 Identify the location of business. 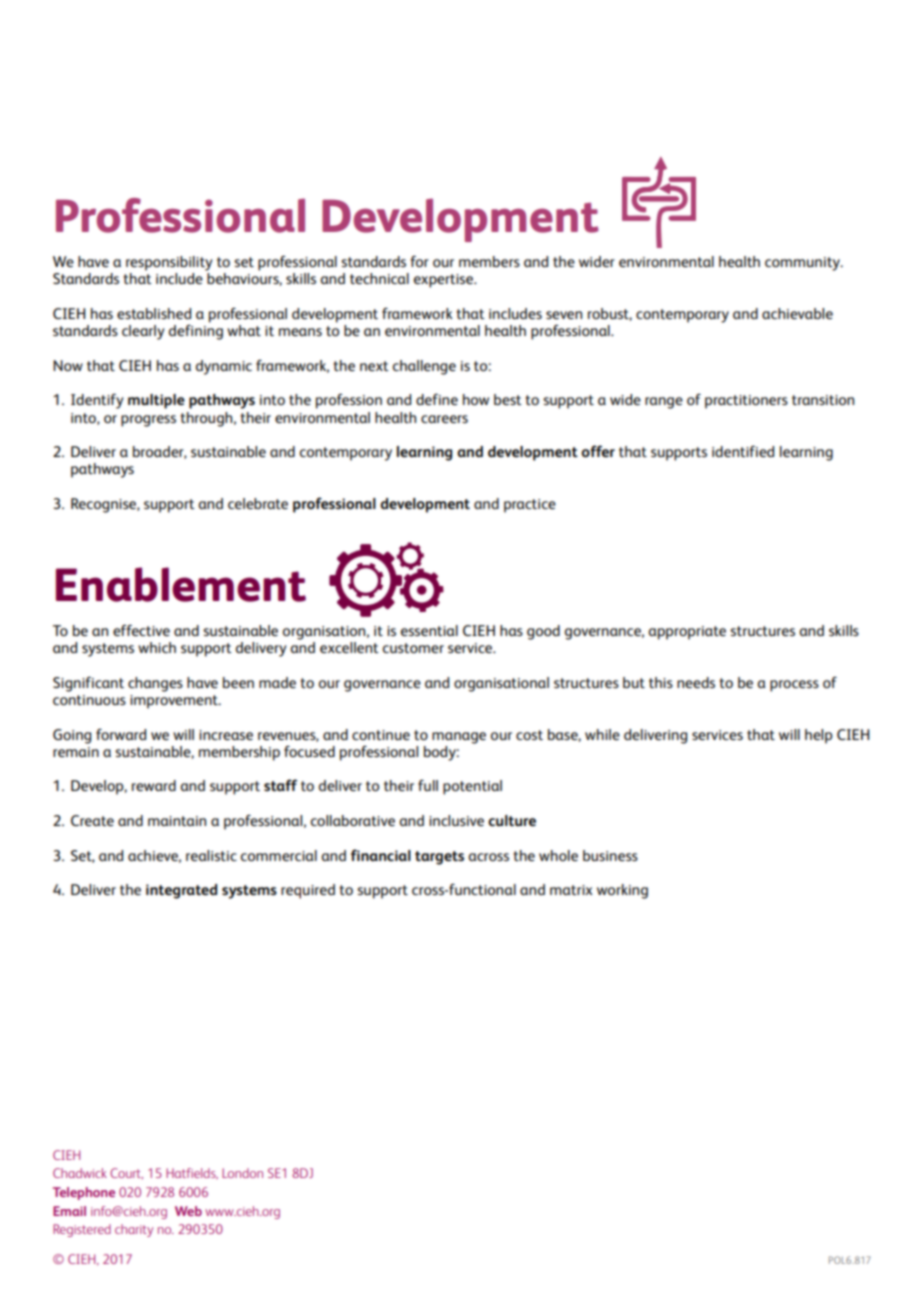
(610, 855).
